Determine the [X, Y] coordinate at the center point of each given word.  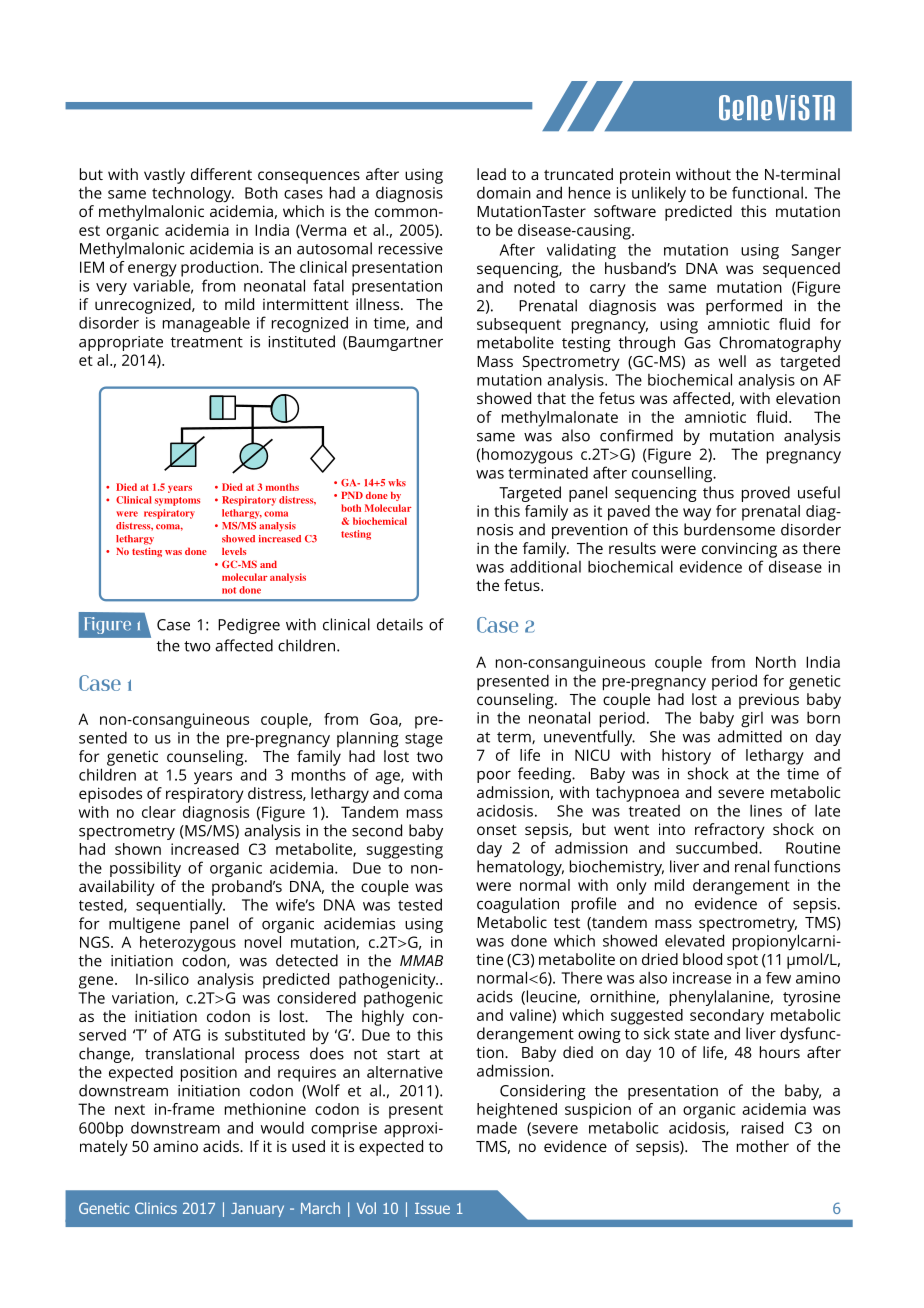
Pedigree [249, 626]
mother [763, 1146]
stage [424, 740]
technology [193, 195]
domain [504, 192]
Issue [432, 1208]
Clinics [156, 1208]
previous [769, 701]
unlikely [659, 194]
